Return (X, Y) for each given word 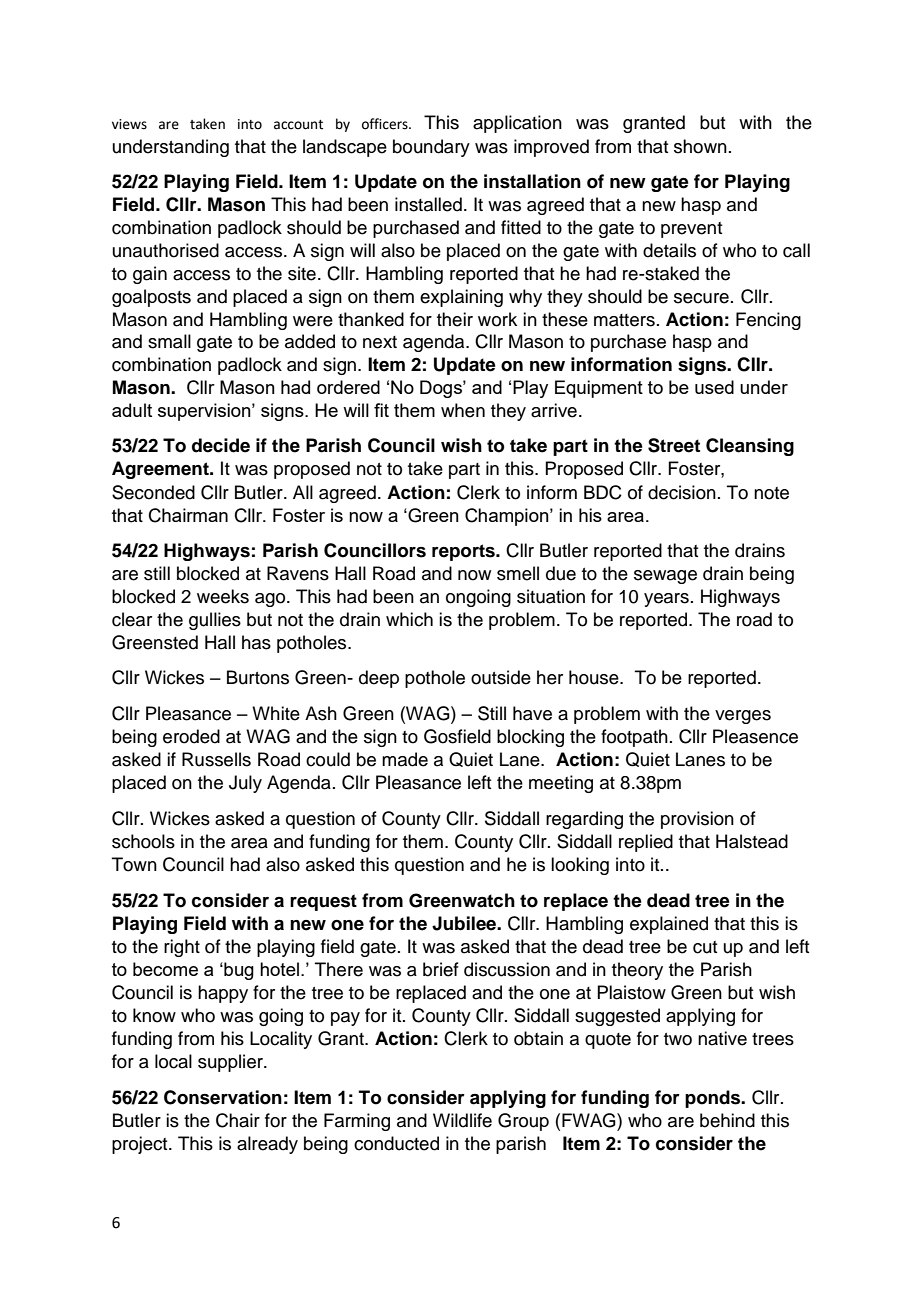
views (129, 124)
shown (700, 146)
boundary (431, 148)
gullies (215, 621)
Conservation (223, 1097)
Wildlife (462, 1120)
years (666, 600)
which (409, 619)
